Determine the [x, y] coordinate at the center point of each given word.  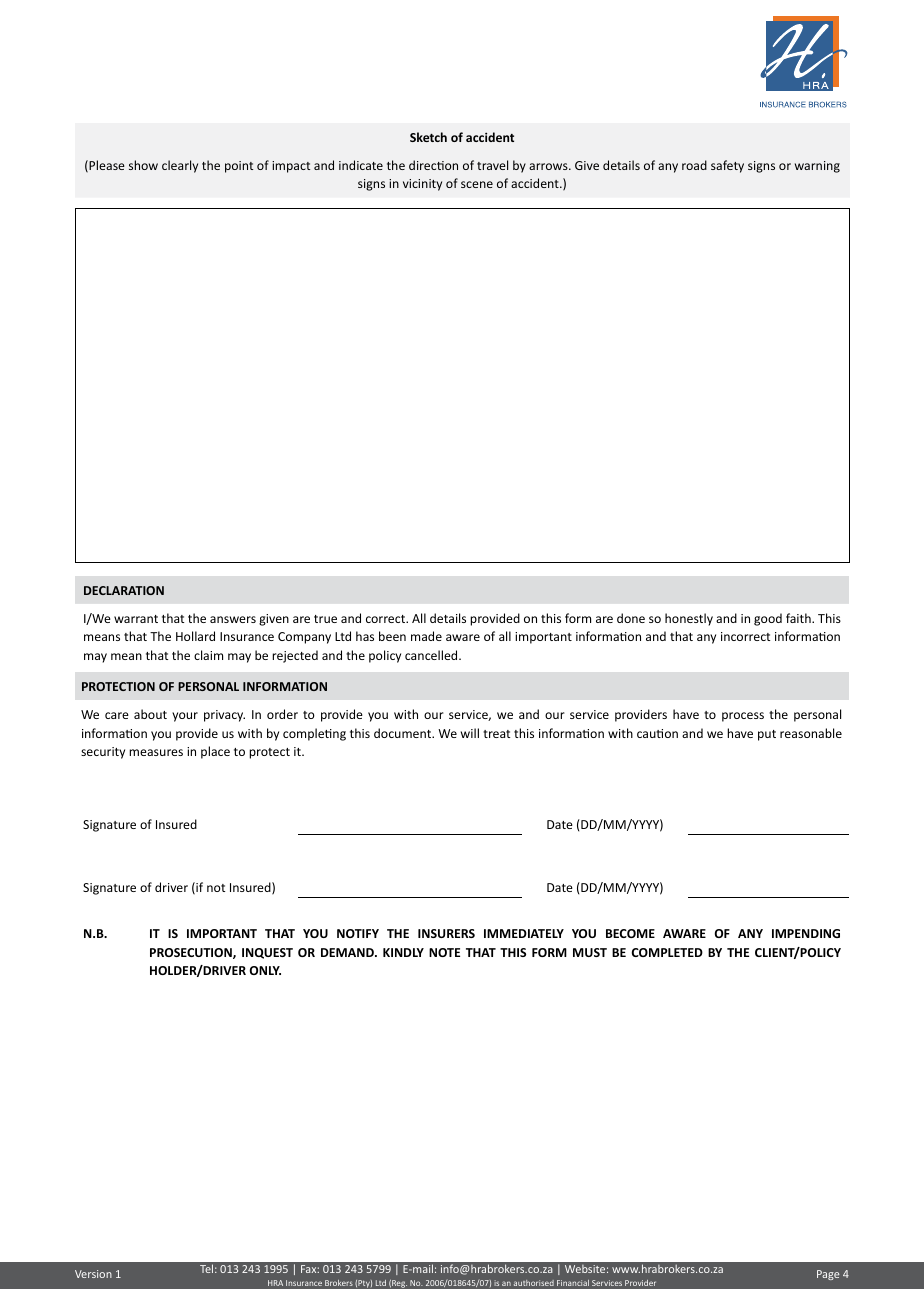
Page [828, 1275]
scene [477, 184]
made [426, 636]
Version [93, 1274]
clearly [180, 166]
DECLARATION [124, 590]
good [768, 619]
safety [727, 166]
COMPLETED [667, 952]
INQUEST [267, 953]
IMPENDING [806, 933]
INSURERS [446, 933]
